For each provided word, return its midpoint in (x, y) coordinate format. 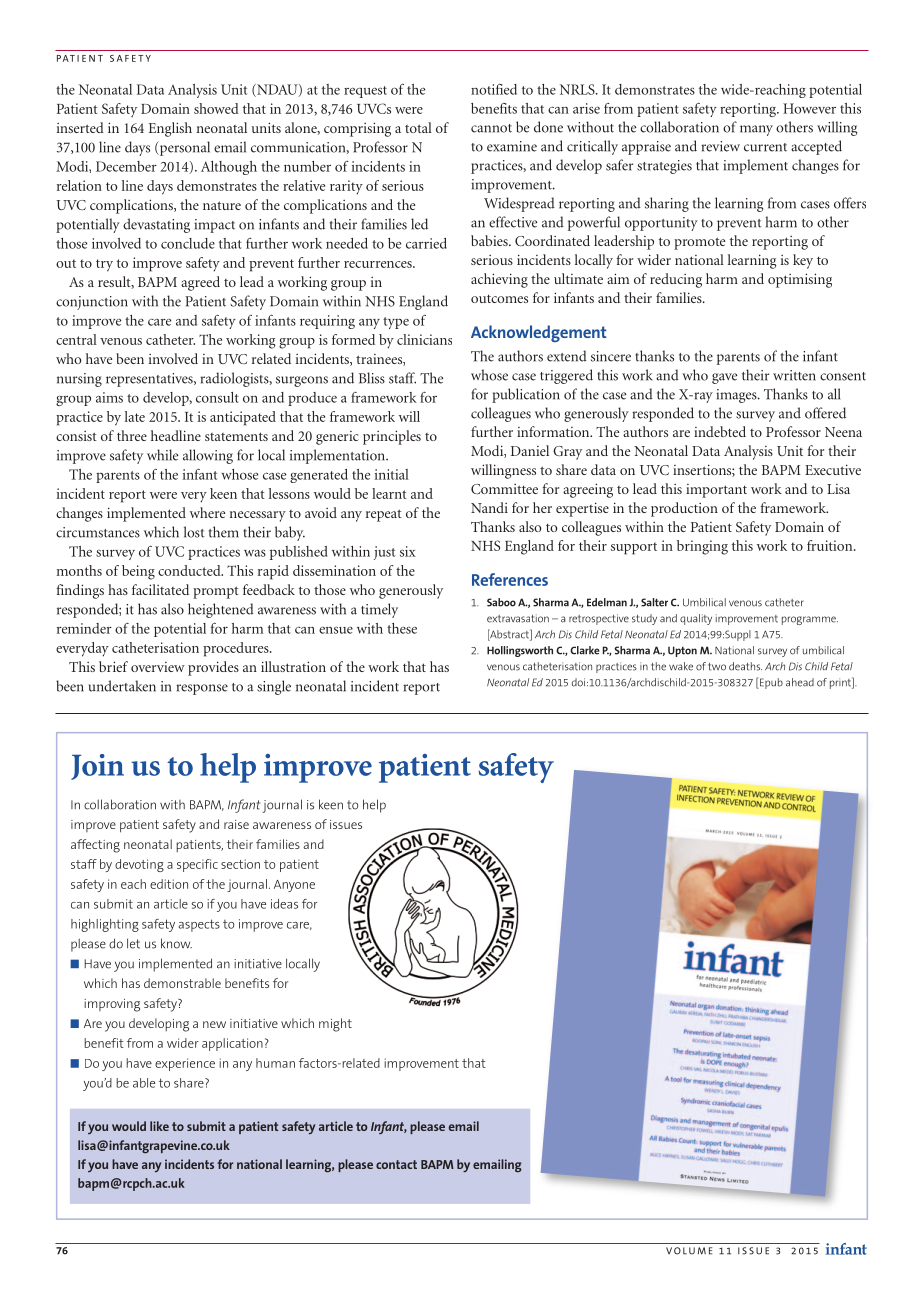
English (170, 129)
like (159, 1126)
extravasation (518, 618)
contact (396, 1164)
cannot (491, 128)
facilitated (160, 589)
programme (810, 620)
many (756, 130)
